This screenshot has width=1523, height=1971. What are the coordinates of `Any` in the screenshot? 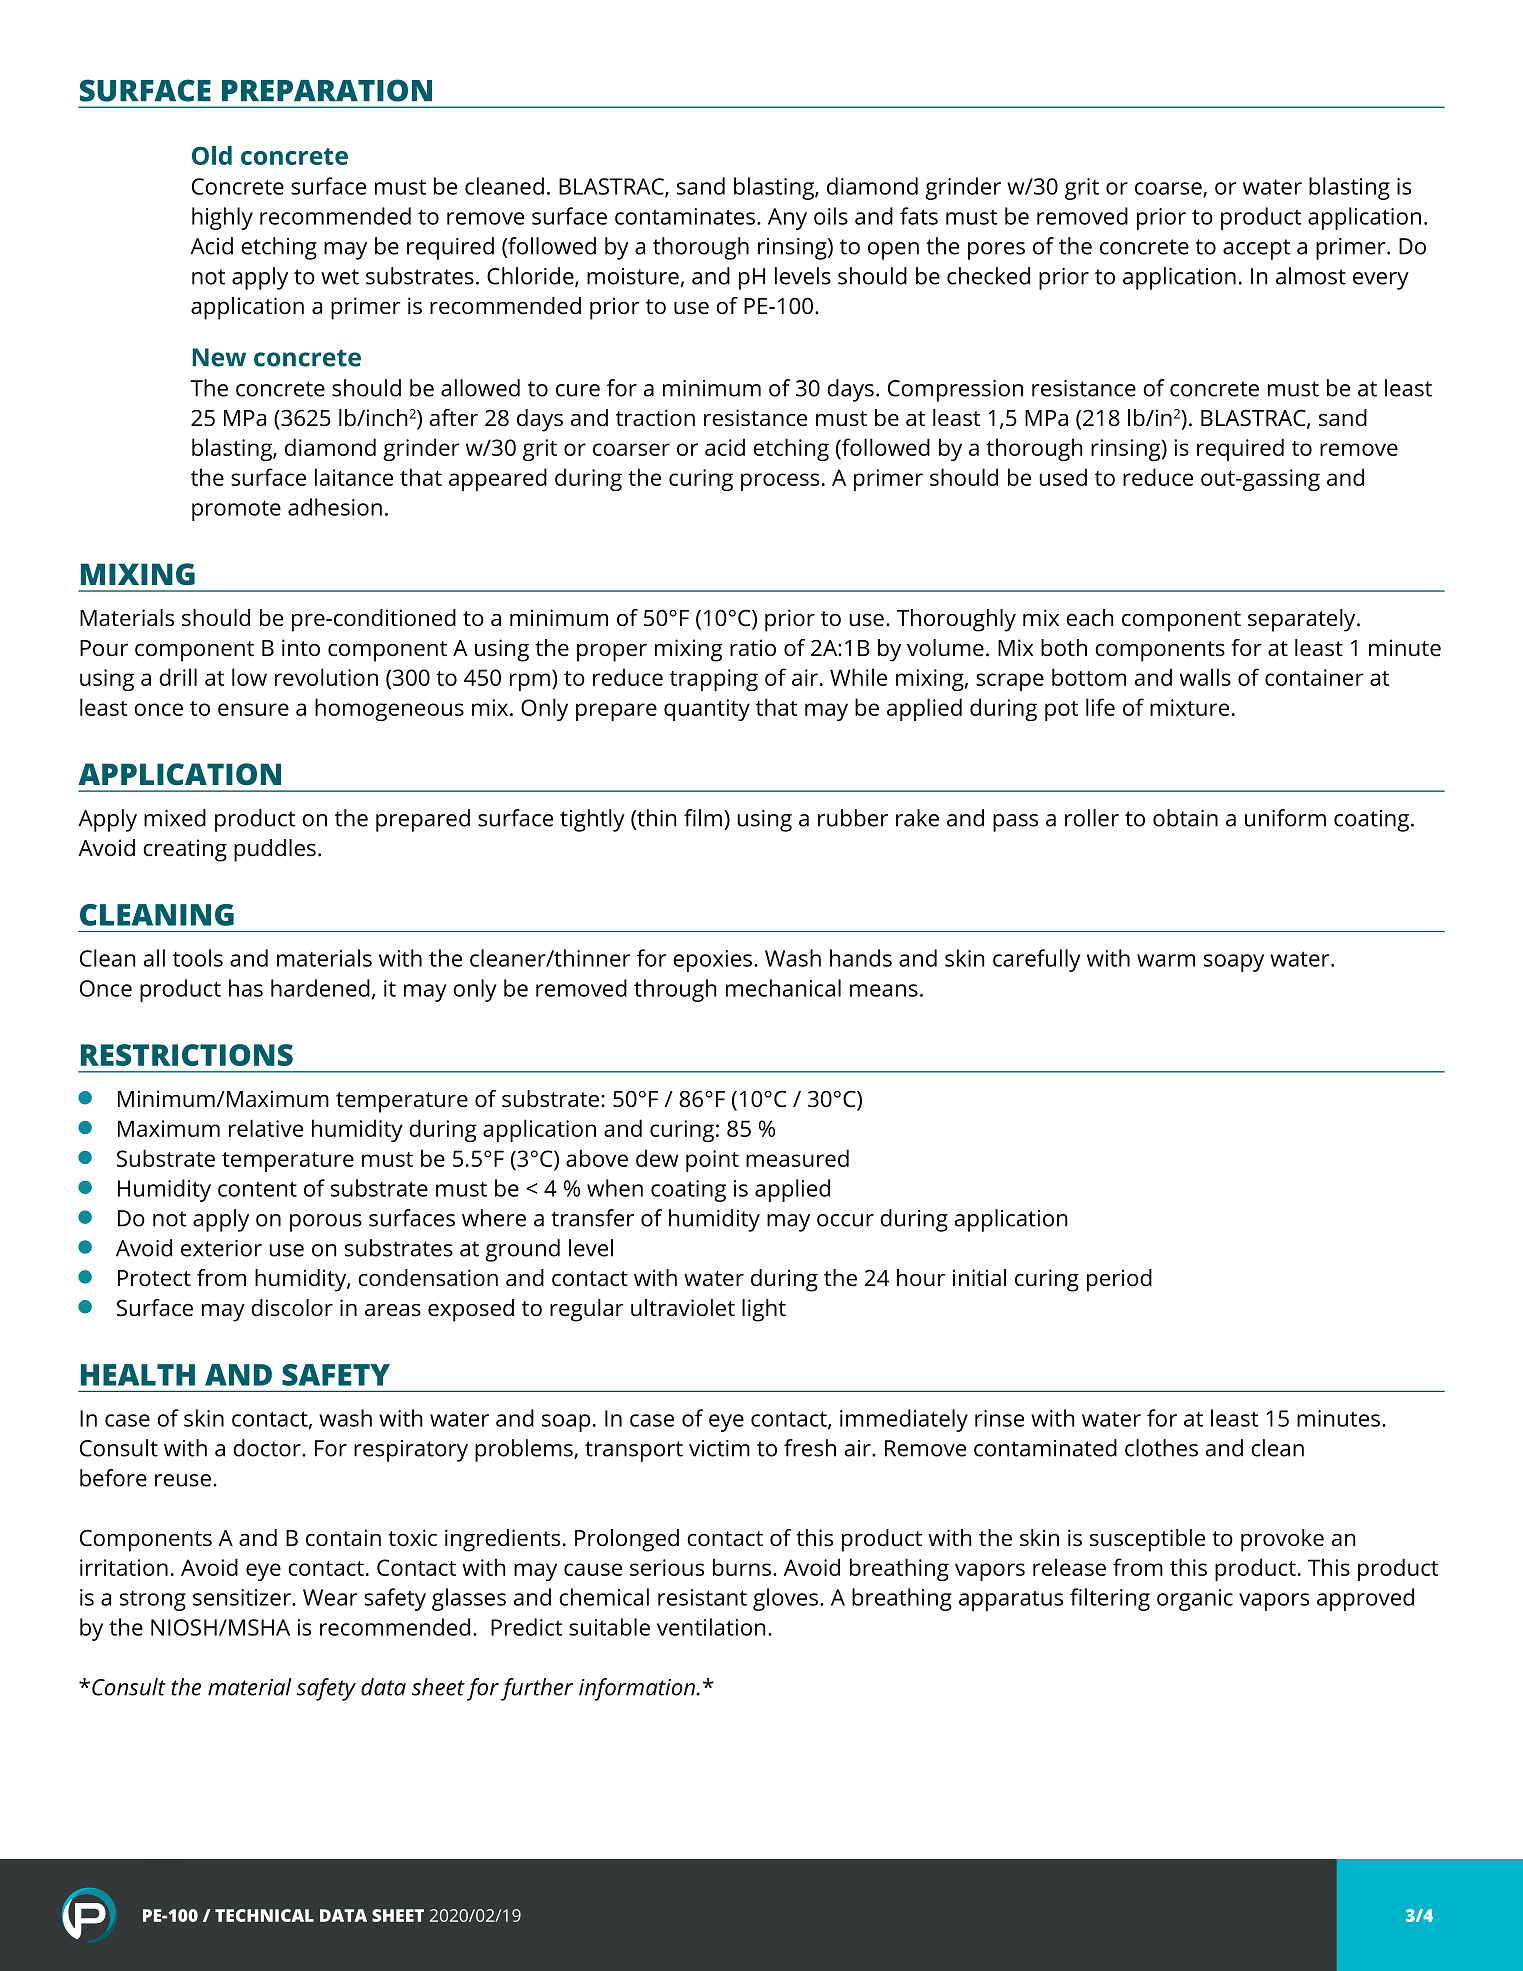 It's located at (787, 219).
